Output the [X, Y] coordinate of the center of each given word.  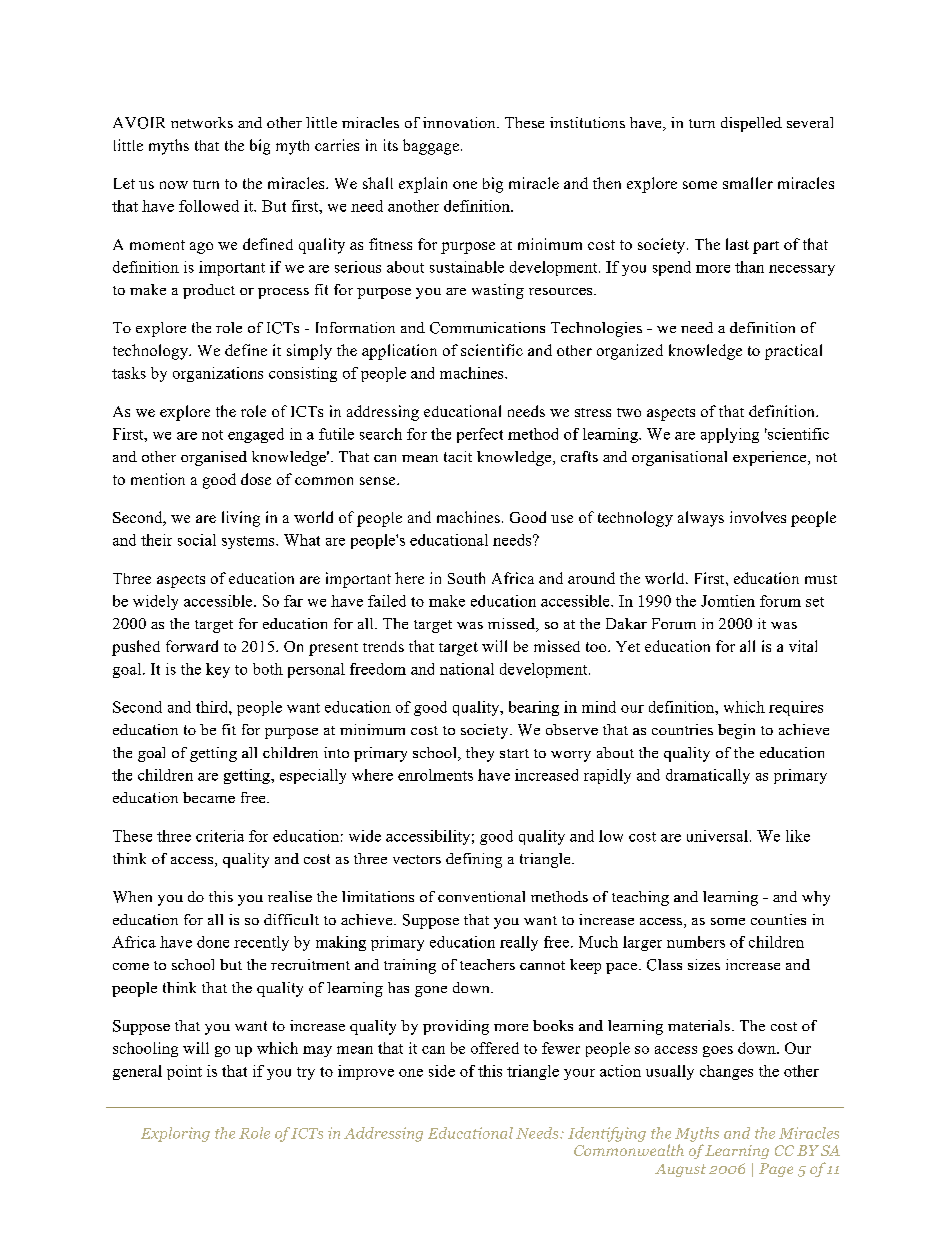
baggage [431, 147]
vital [803, 646]
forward [192, 646]
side [442, 1071]
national [467, 669]
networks [202, 122]
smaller [748, 183]
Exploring [175, 1134]
